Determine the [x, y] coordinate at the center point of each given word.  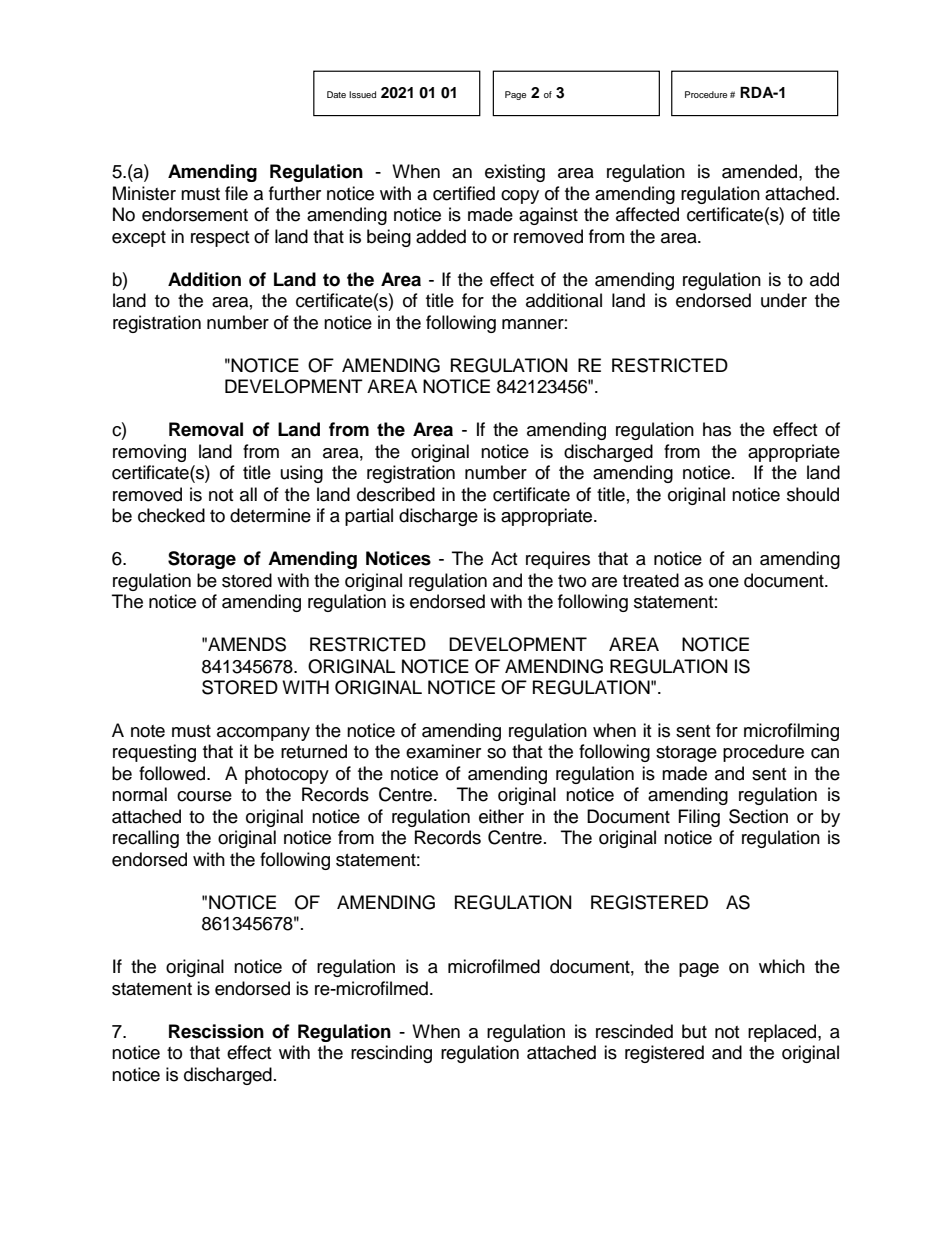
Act [504, 558]
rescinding [391, 1054]
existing [515, 173]
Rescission [216, 1031]
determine [270, 515]
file [236, 193]
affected [647, 214]
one [724, 582]
